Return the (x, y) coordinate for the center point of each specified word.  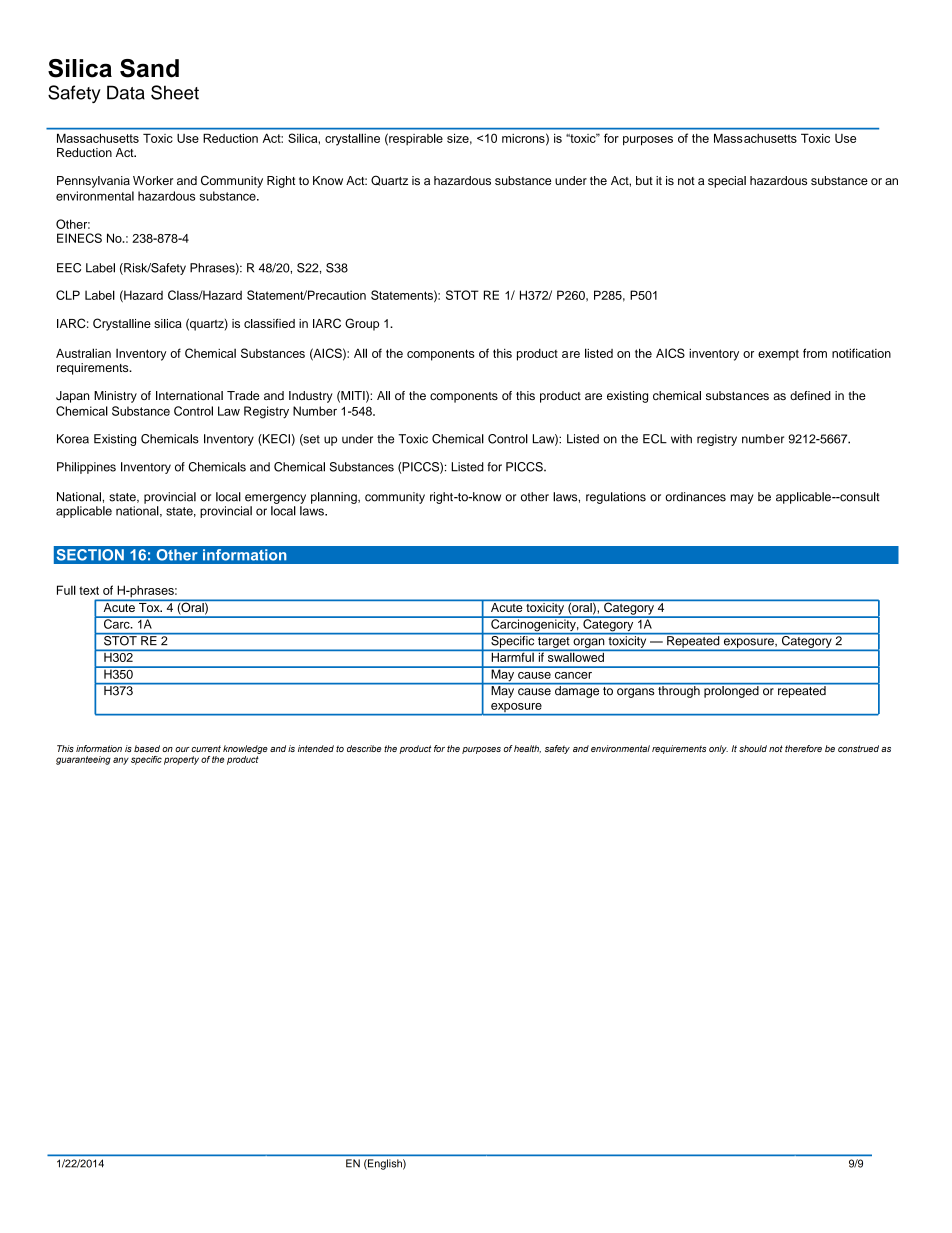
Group (362, 324)
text (89, 590)
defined (810, 395)
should (753, 748)
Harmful (512, 656)
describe (364, 748)
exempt (778, 355)
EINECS (79, 238)
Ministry (115, 397)
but (644, 180)
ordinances (695, 497)
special (727, 182)
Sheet (175, 92)
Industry (311, 397)
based (147, 748)
